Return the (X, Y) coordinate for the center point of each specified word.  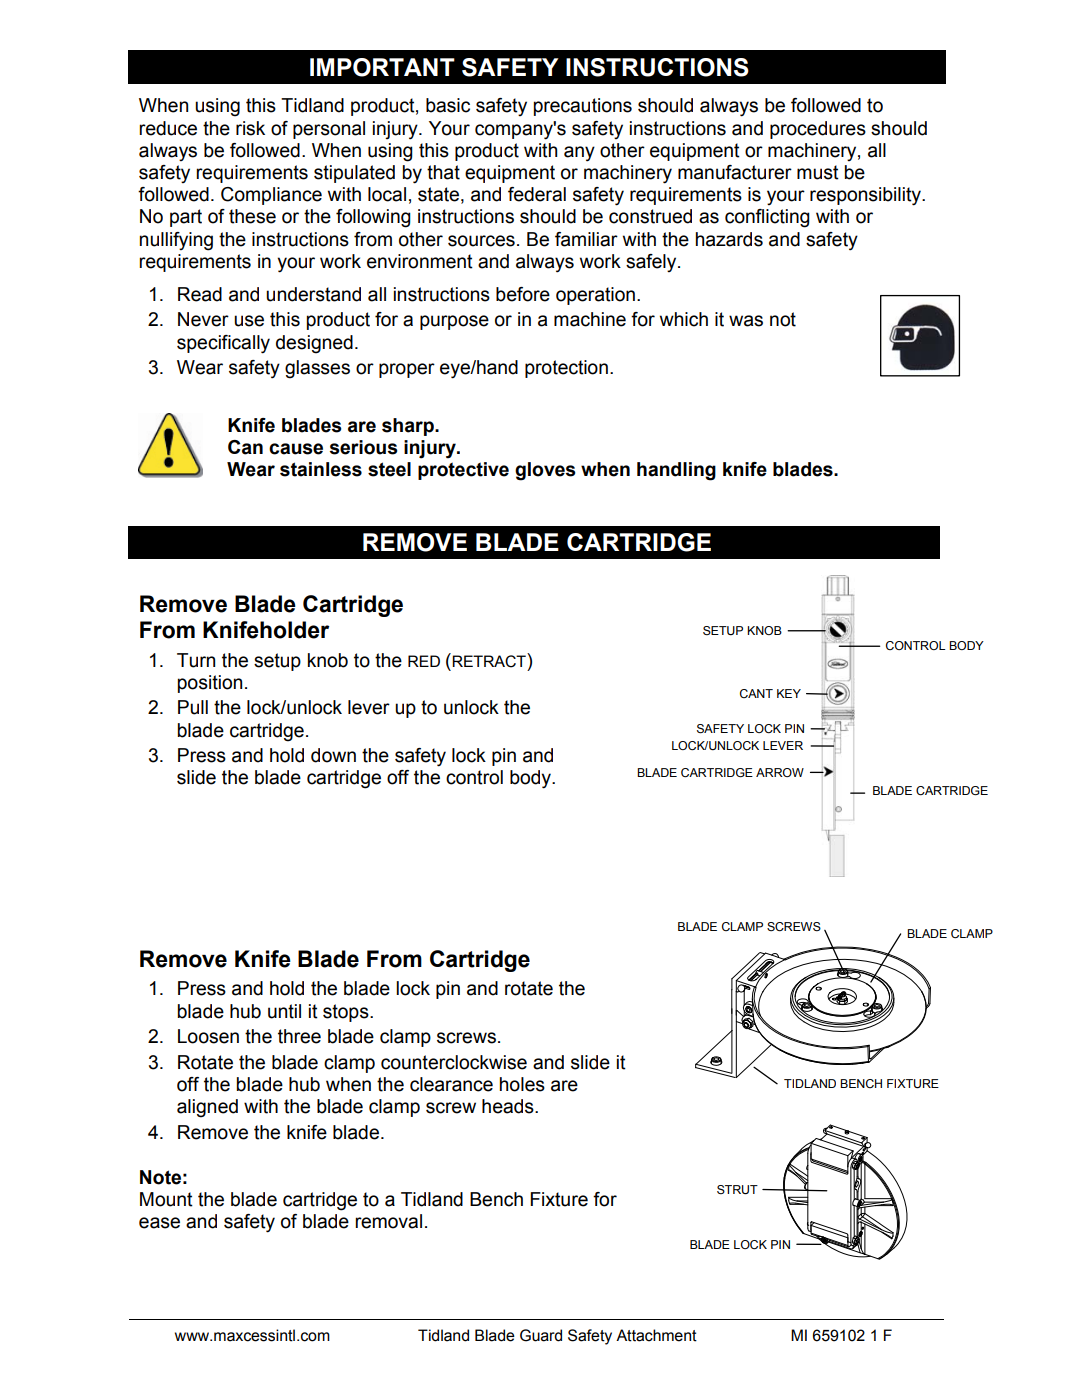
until (284, 1011)
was (746, 321)
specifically (223, 344)
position (210, 684)
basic (448, 105)
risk (250, 128)
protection (566, 369)
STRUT (737, 1190)
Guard (541, 1335)
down (333, 755)
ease (159, 1223)
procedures (818, 130)
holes (522, 1084)
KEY (789, 693)
